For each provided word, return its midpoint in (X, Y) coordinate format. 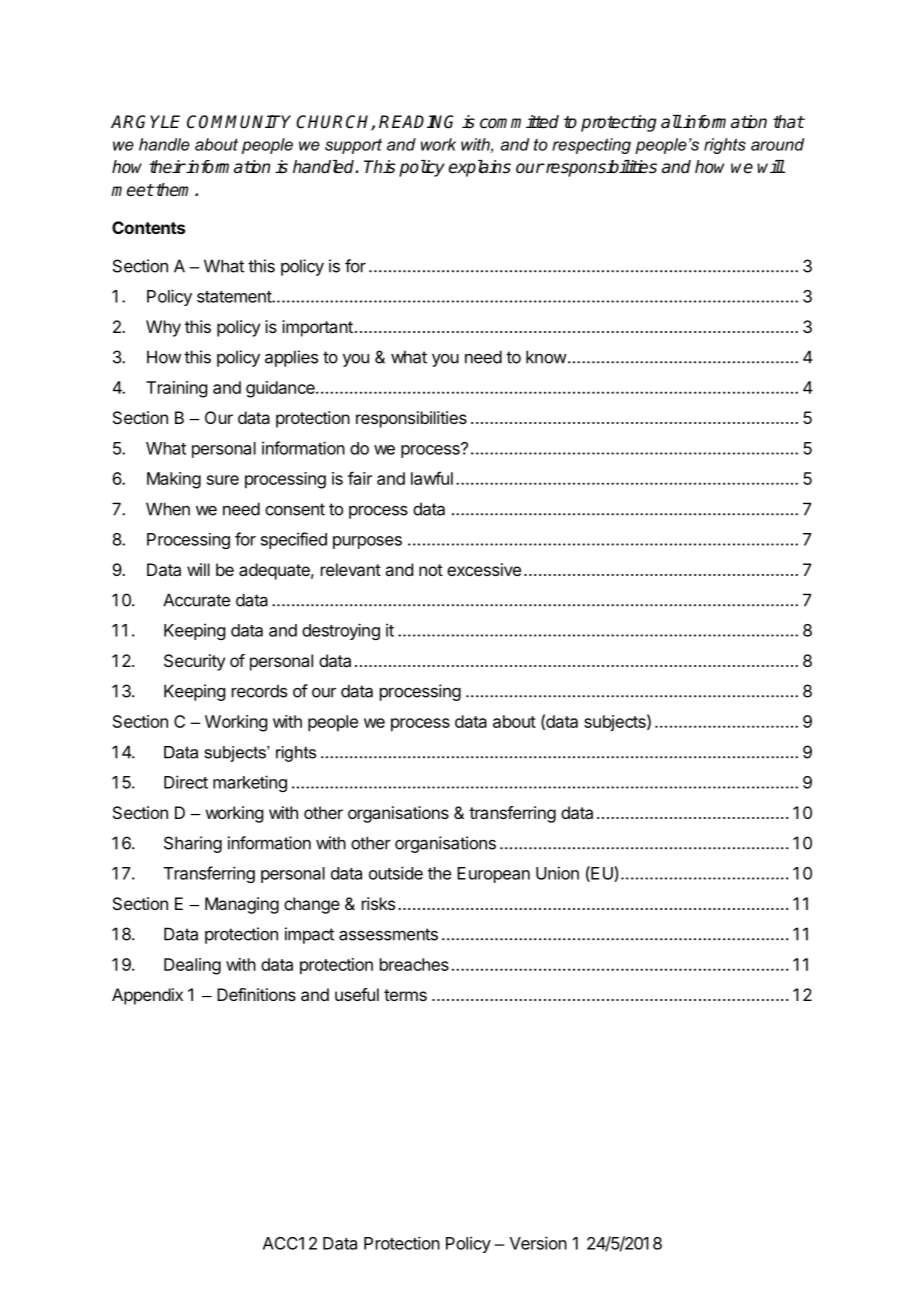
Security (194, 662)
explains (480, 168)
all (671, 122)
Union (557, 873)
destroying (341, 631)
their (167, 167)
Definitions (256, 994)
